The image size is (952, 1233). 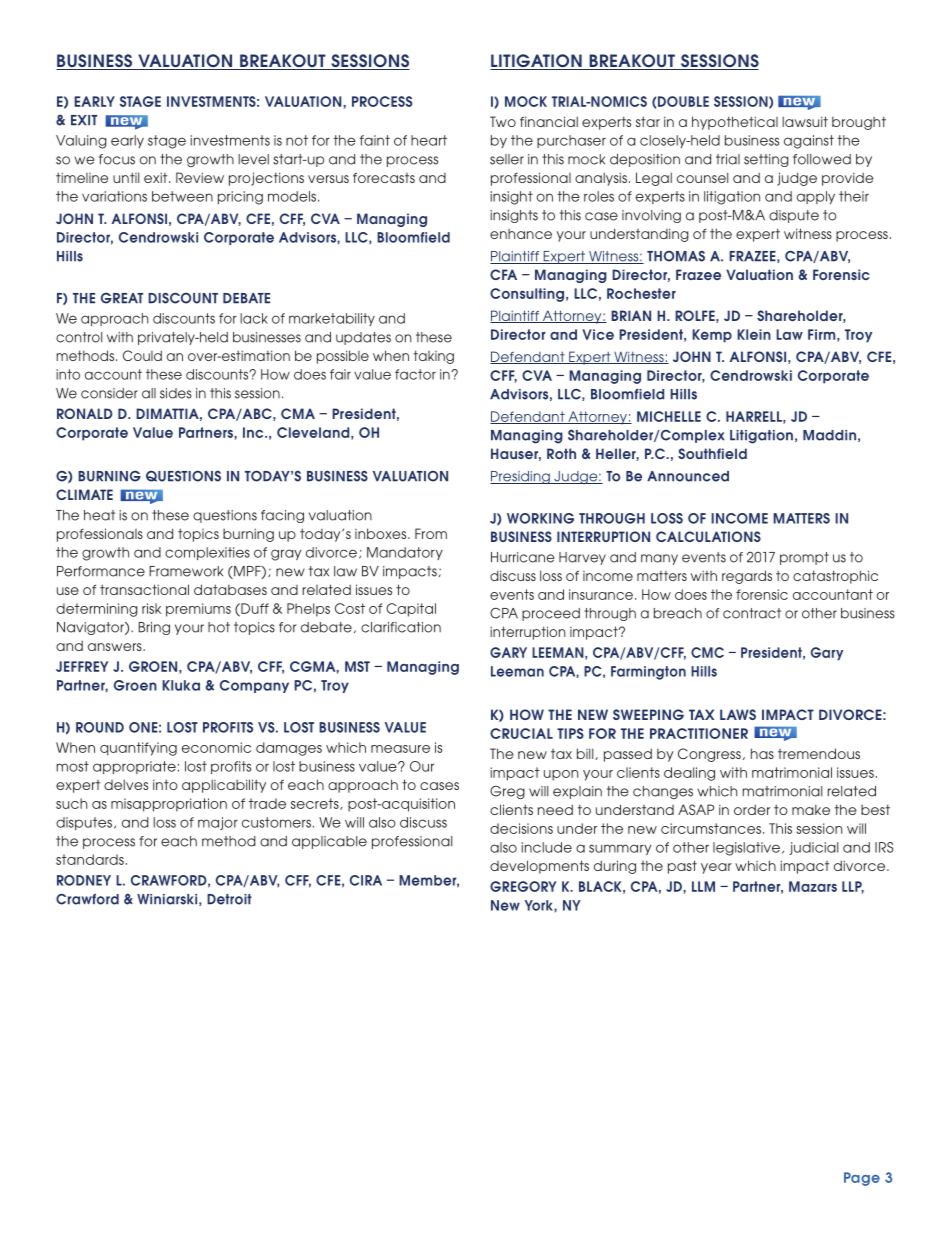 What do you see at coordinates (84, 880) in the screenshot?
I see `RODNEY` at bounding box center [84, 880].
